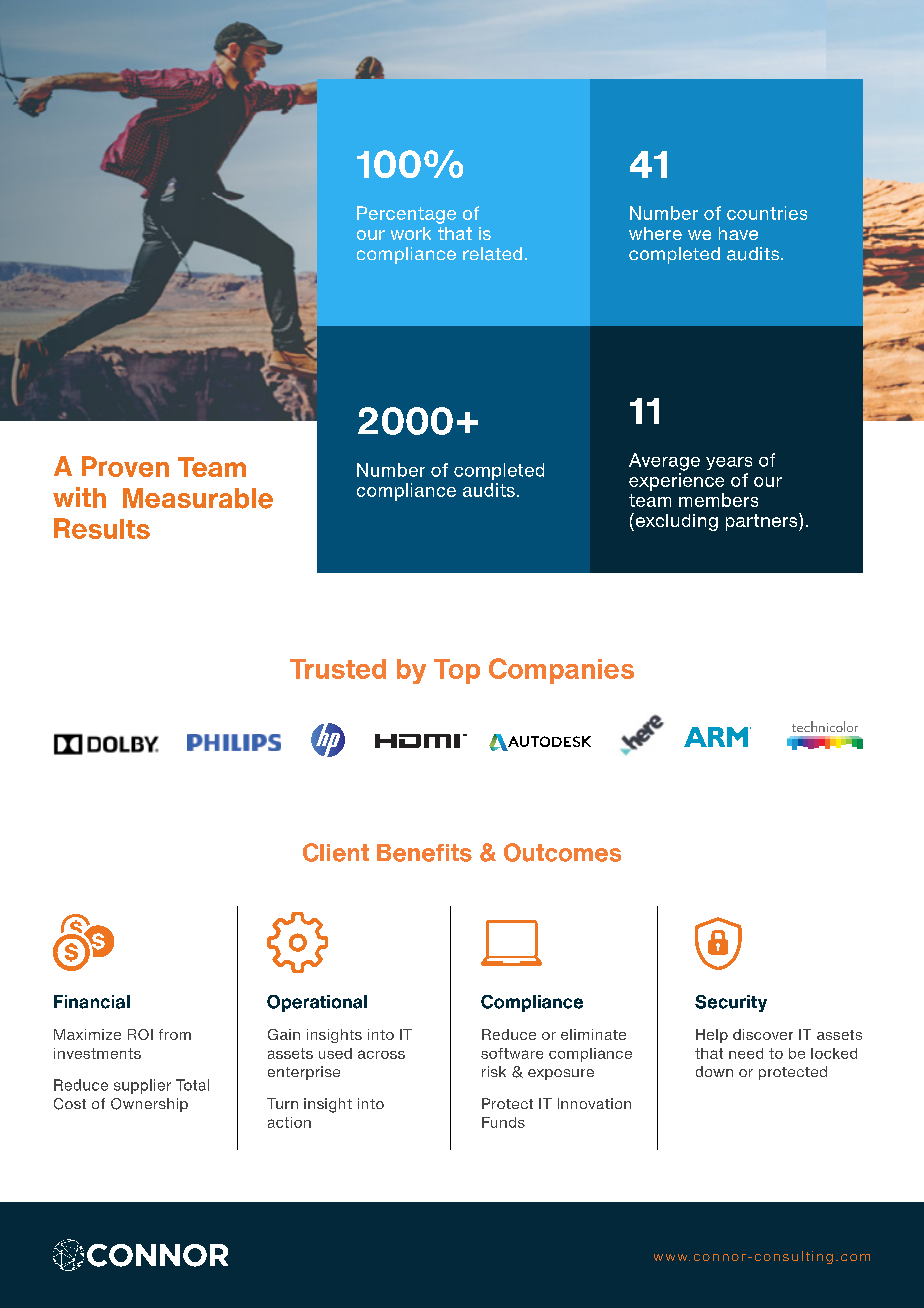  What do you see at coordinates (406, 215) in the image?
I see `Percentage` at bounding box center [406, 215].
